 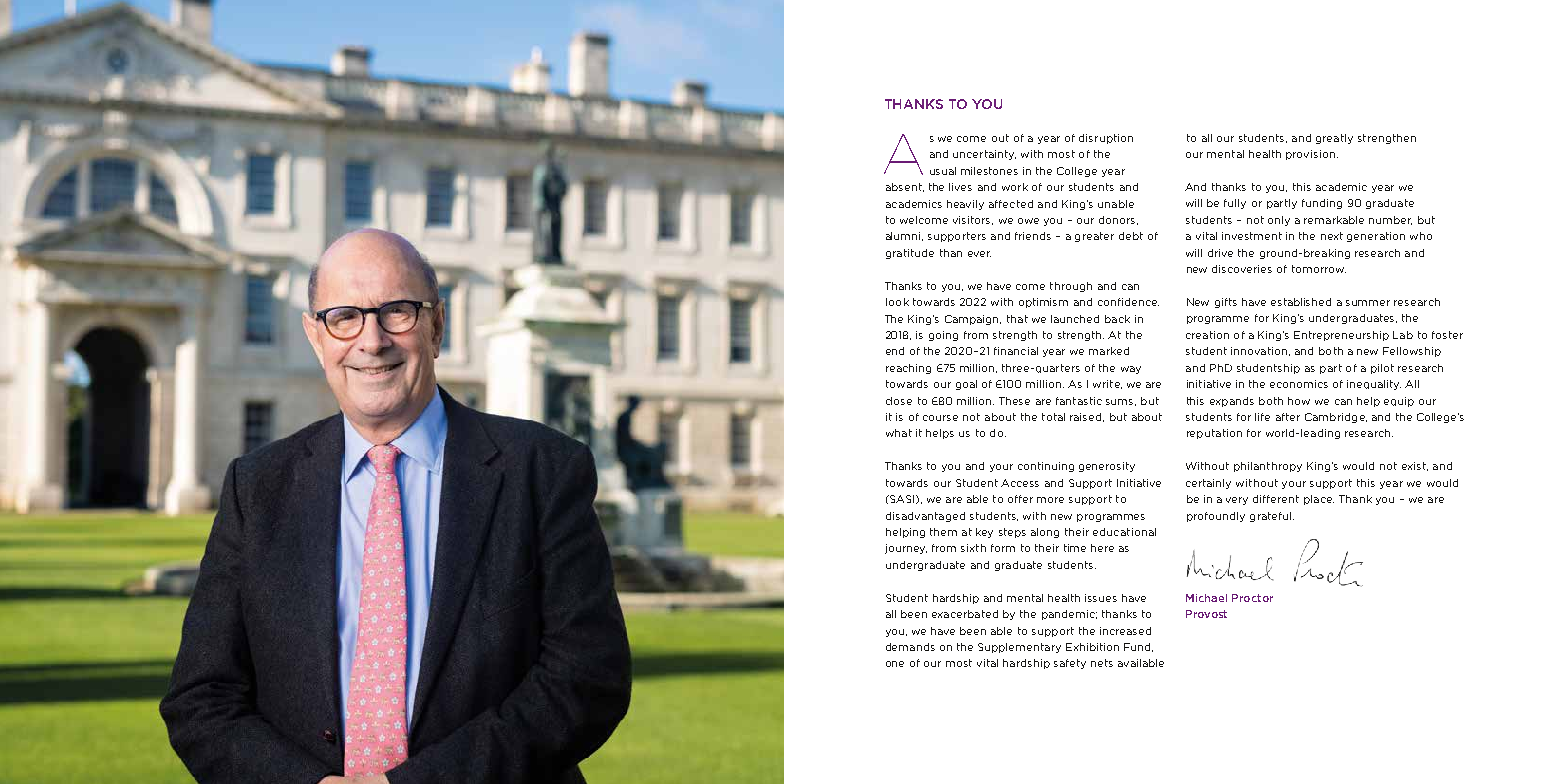 I want to click on expands, so click(x=1232, y=402).
